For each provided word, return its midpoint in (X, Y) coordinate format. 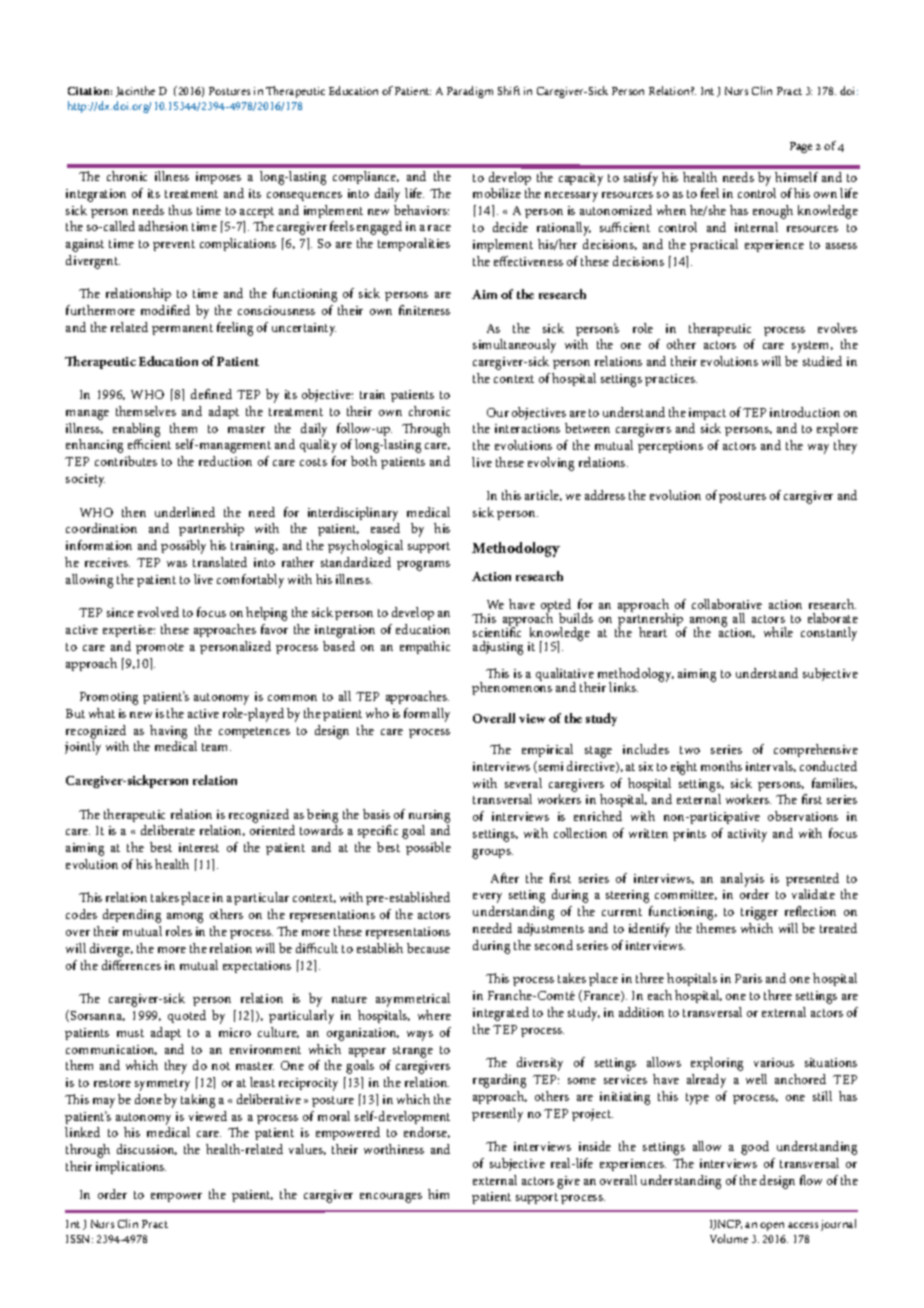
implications (131, 1167)
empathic (425, 647)
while (778, 632)
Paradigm (470, 92)
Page (801, 147)
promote (160, 648)
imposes (218, 178)
